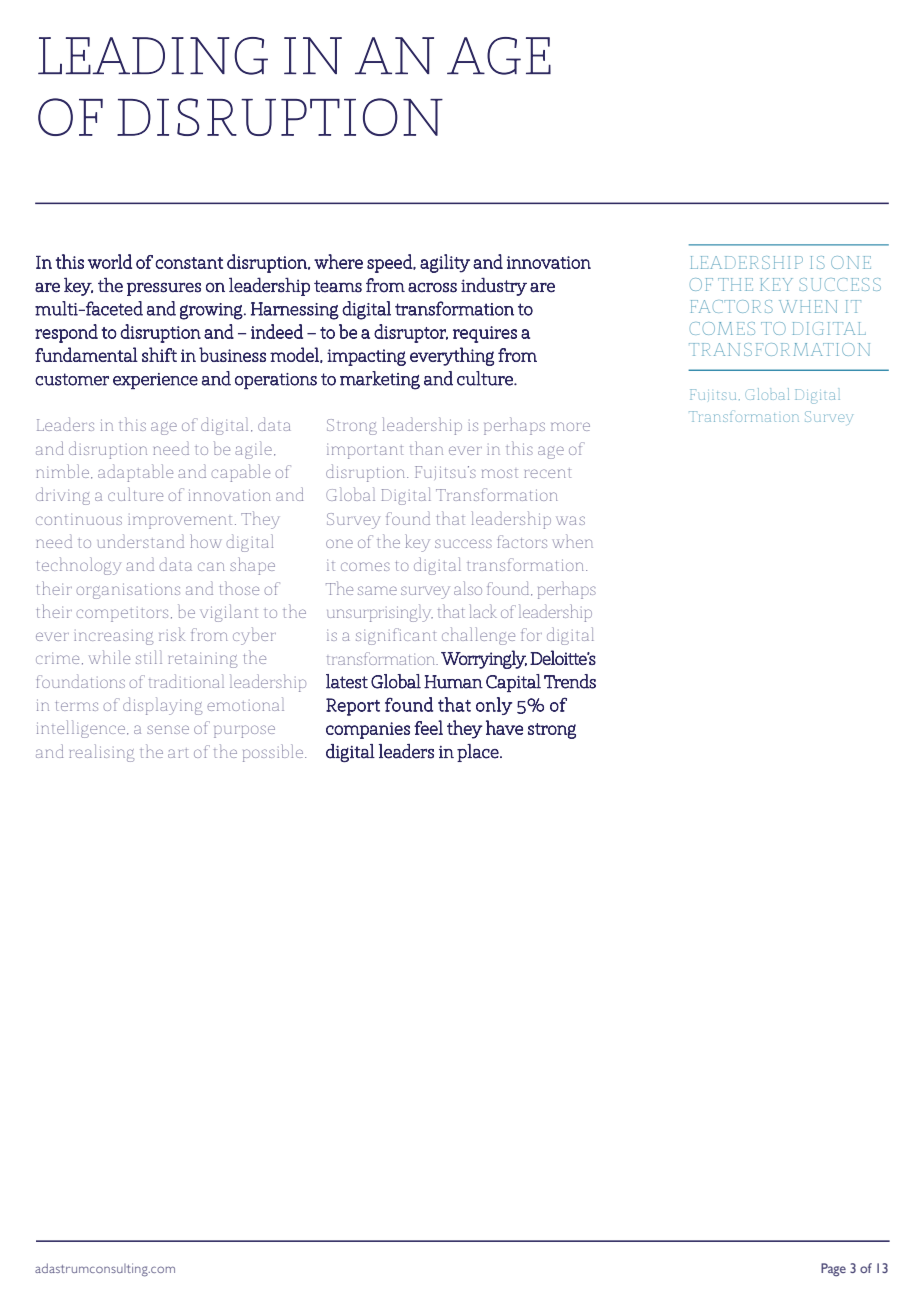  I want to click on was, so click(570, 520).
